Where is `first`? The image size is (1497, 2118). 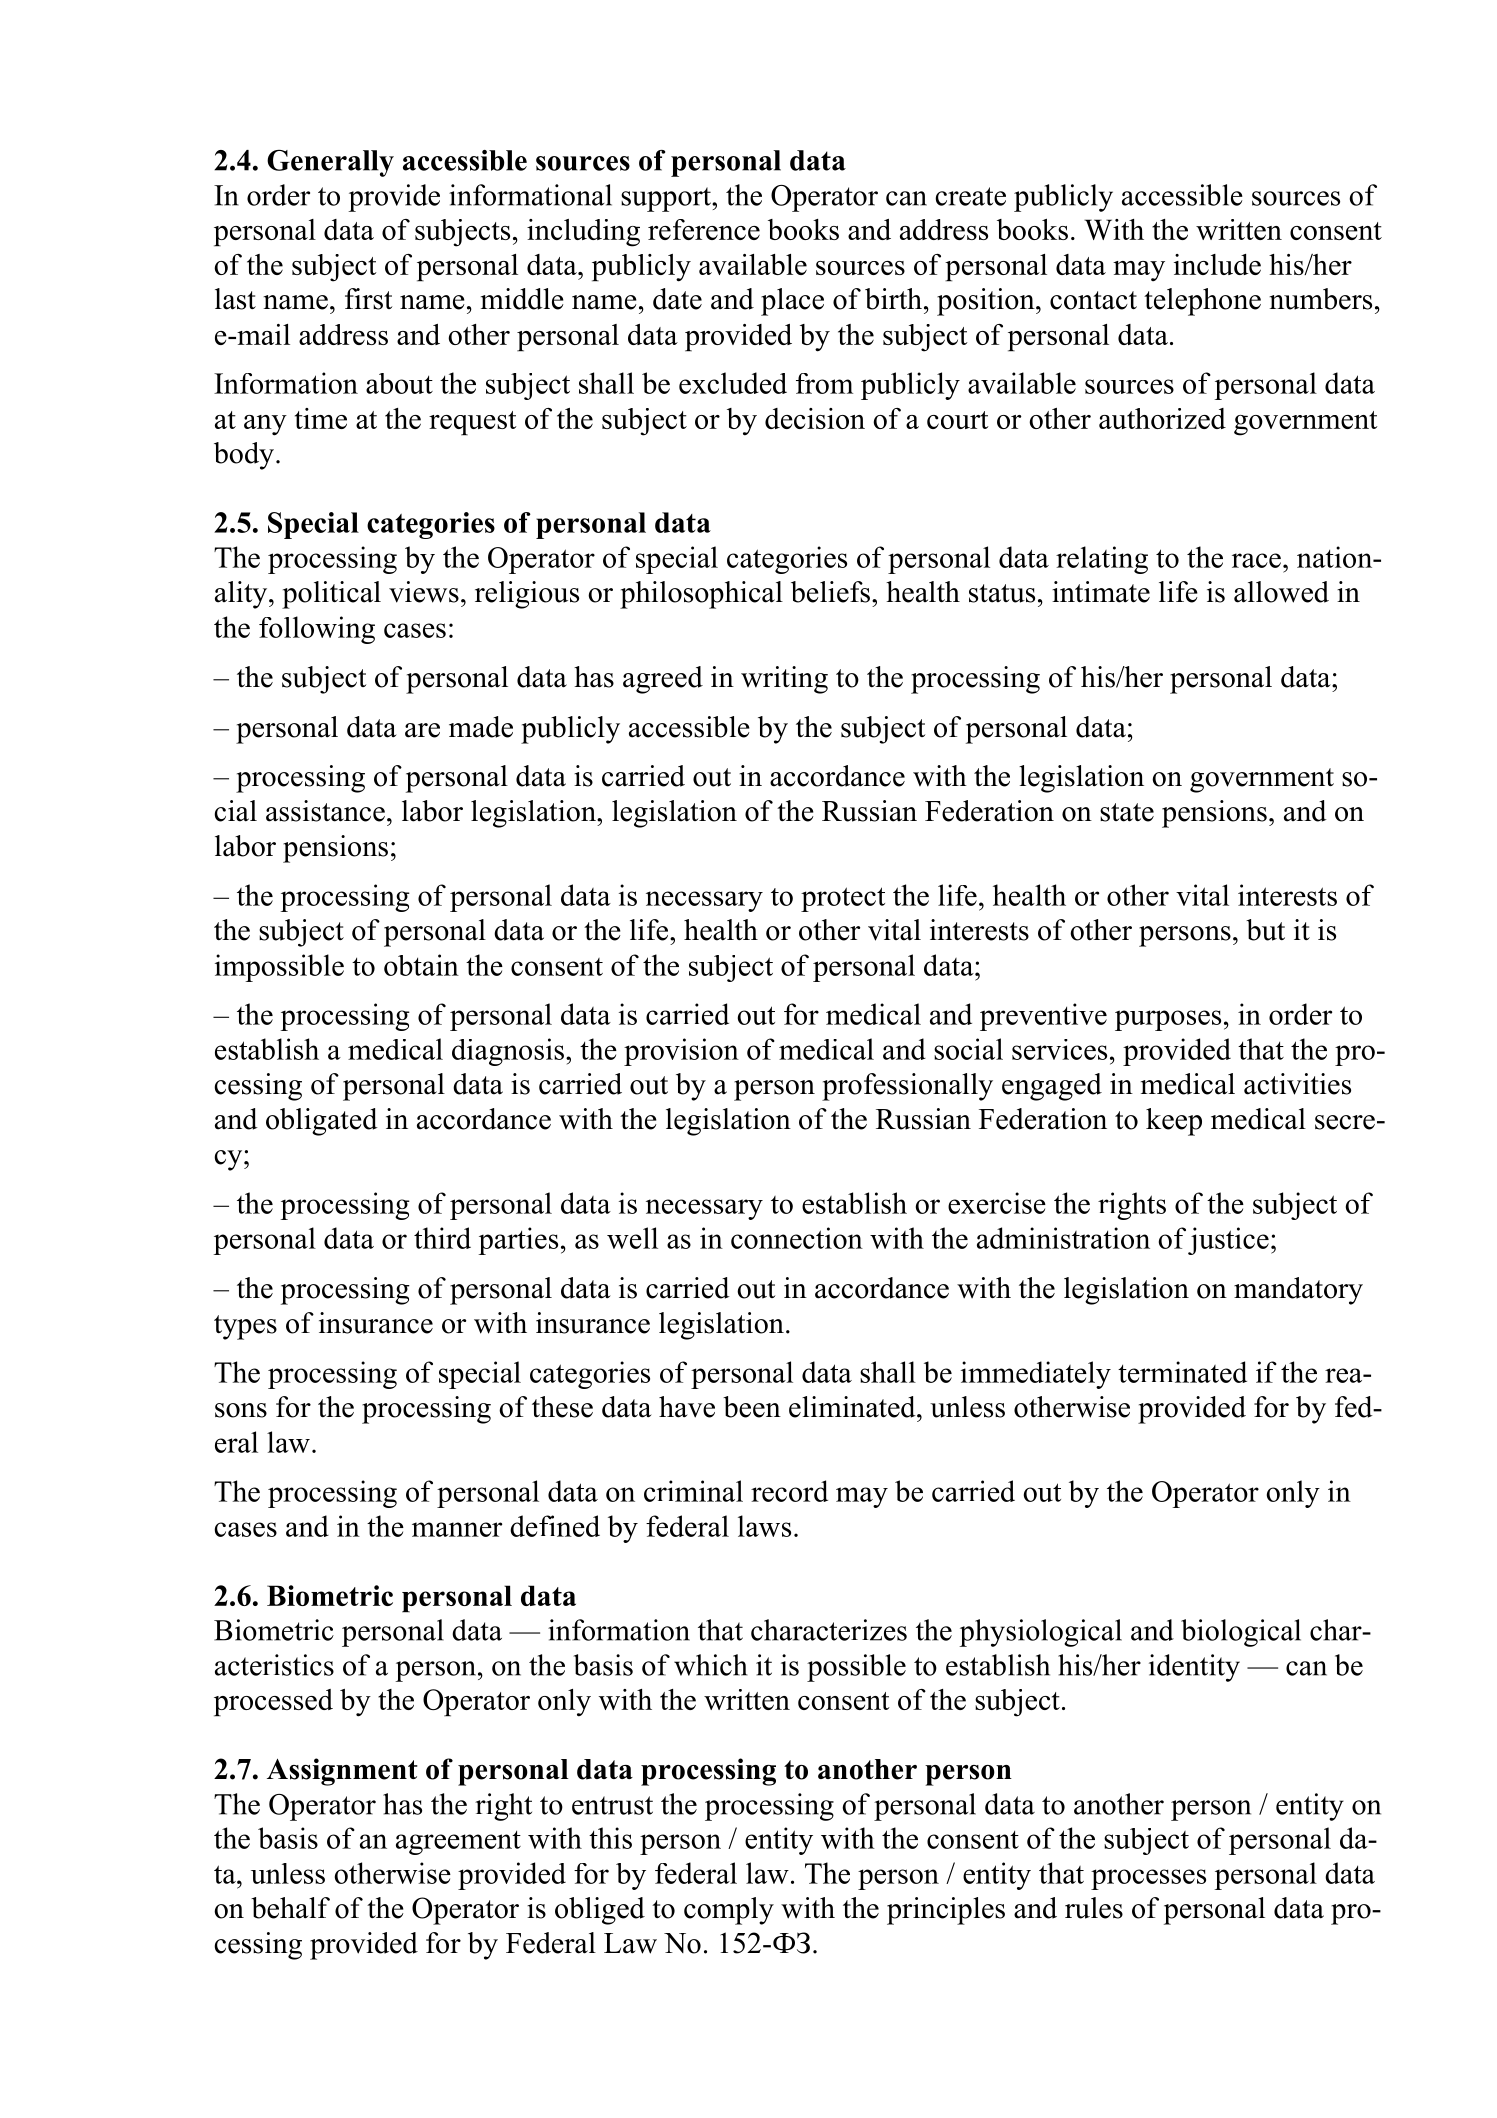
first is located at coordinates (368, 299).
